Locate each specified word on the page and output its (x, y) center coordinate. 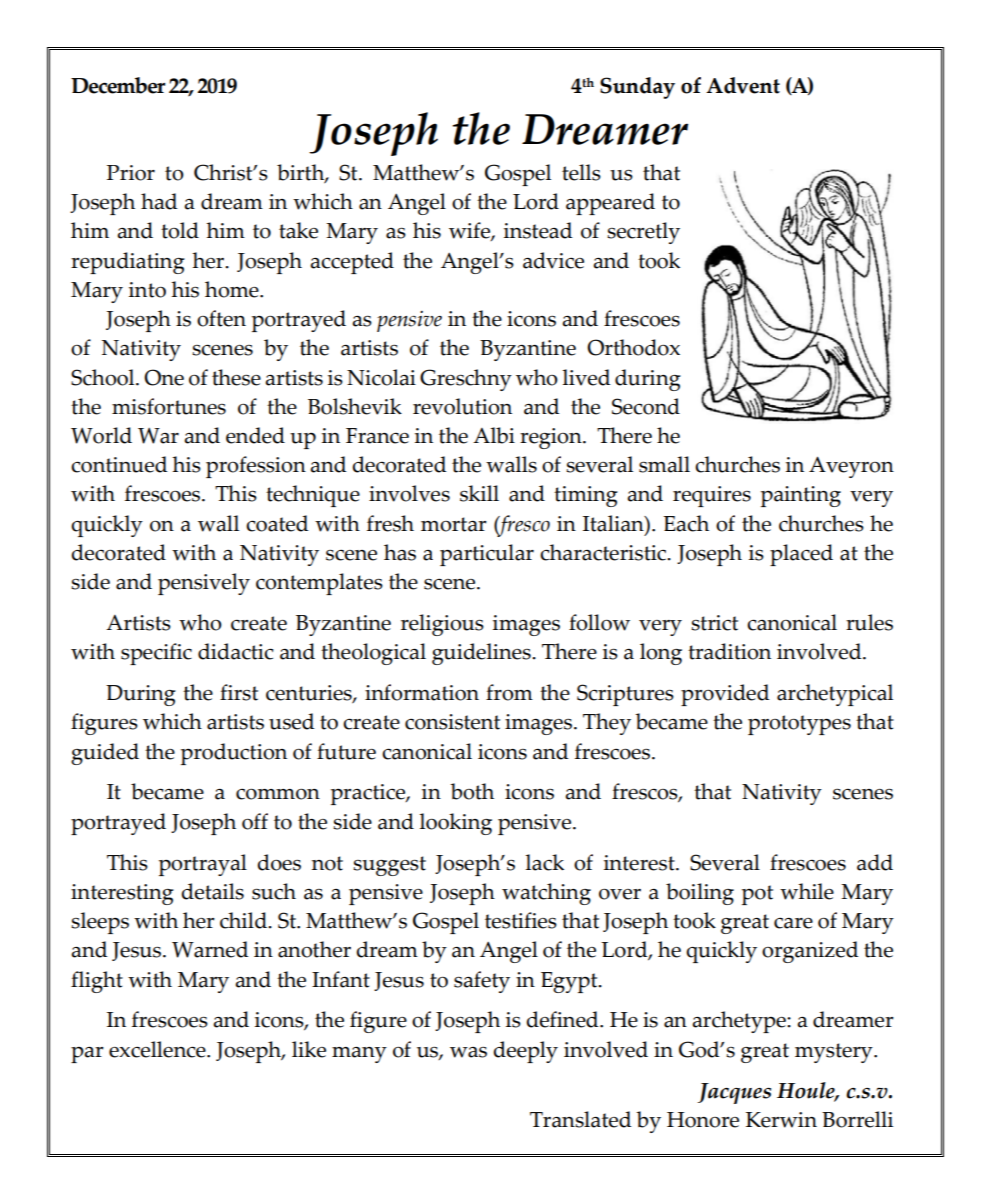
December (118, 85)
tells (581, 172)
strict (714, 623)
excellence (158, 1049)
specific (156, 654)
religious (442, 625)
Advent (743, 85)
